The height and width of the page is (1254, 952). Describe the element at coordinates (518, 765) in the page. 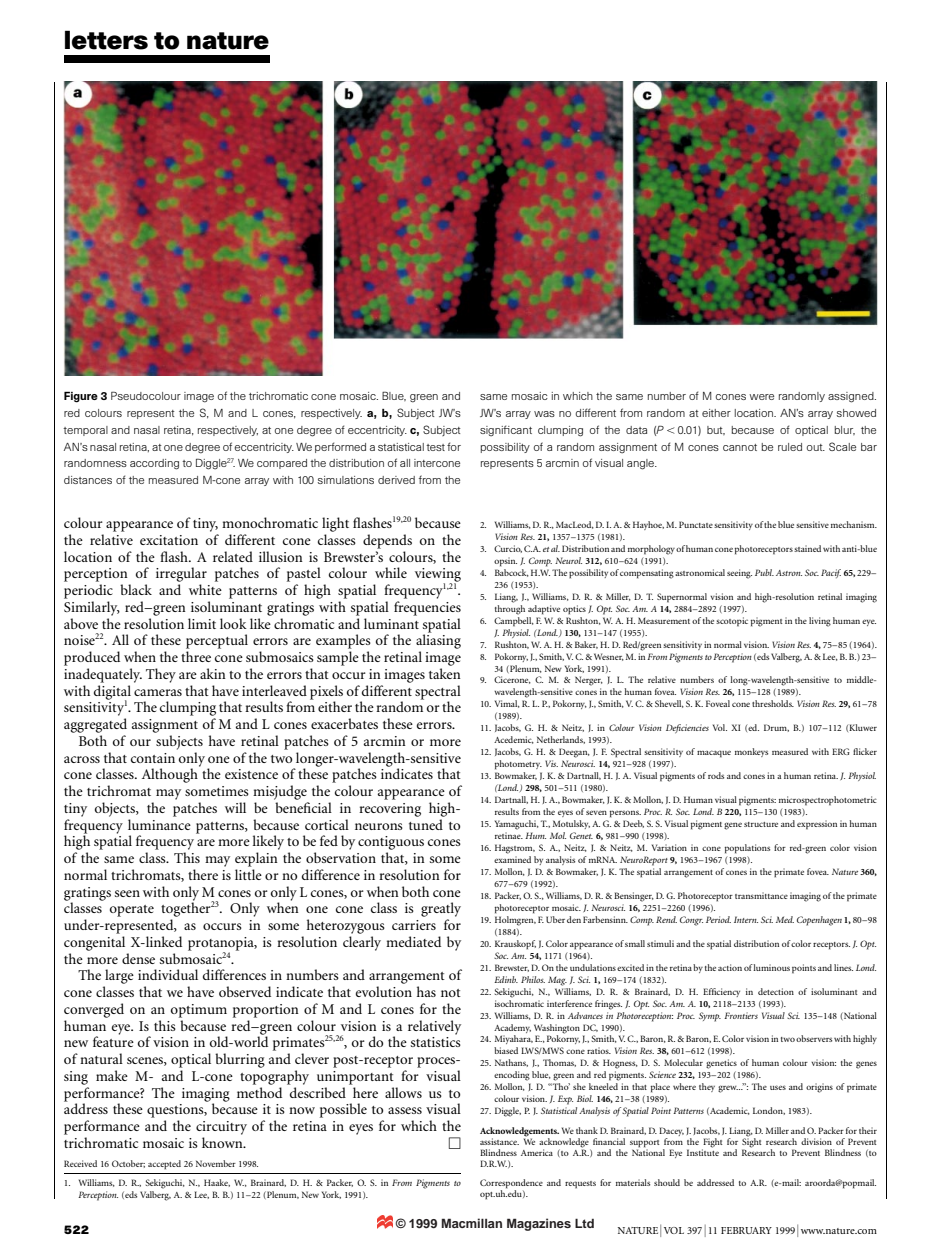

I see `photometry` at that location.
